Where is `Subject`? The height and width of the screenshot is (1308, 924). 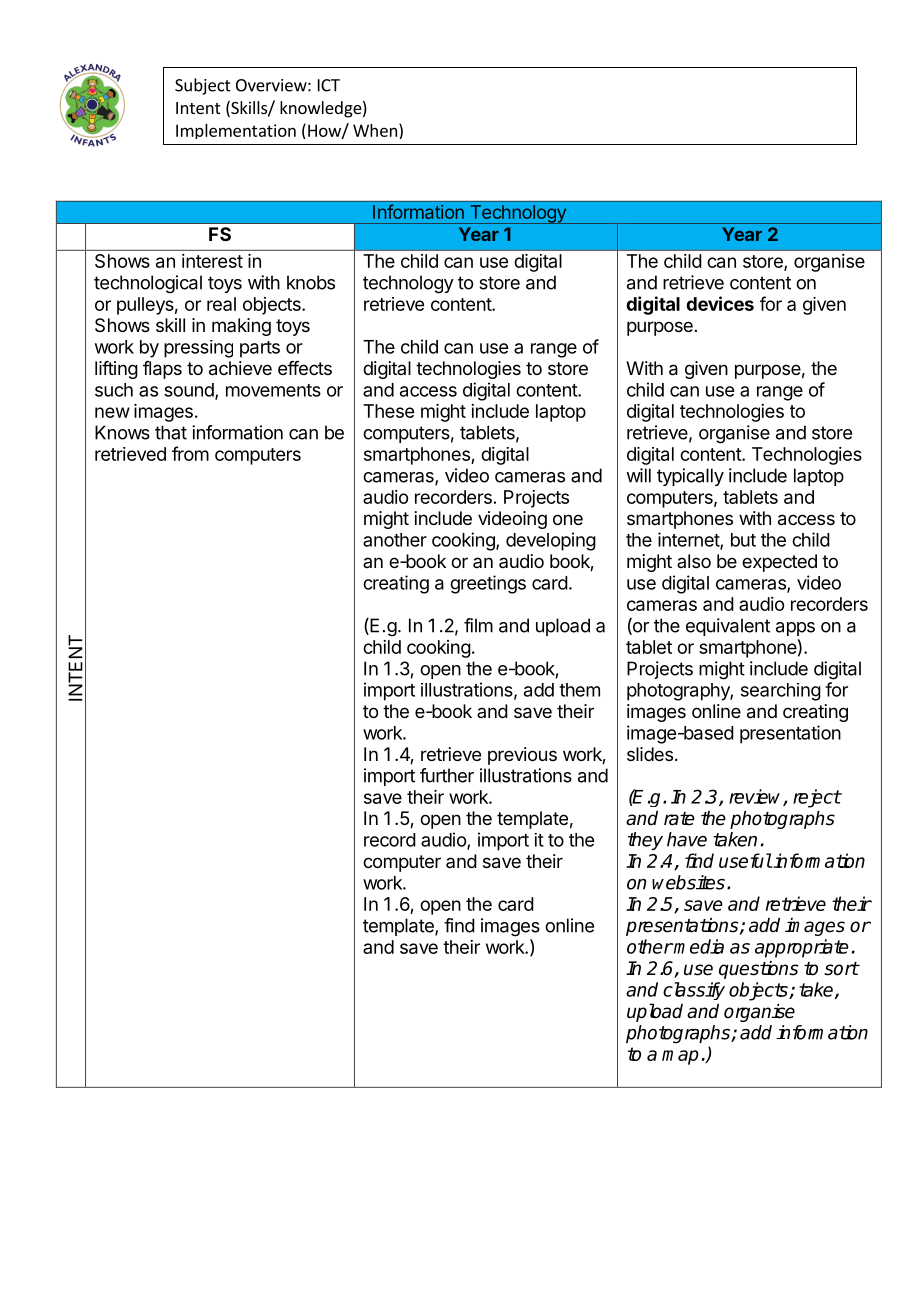 Subject is located at coordinates (203, 86).
